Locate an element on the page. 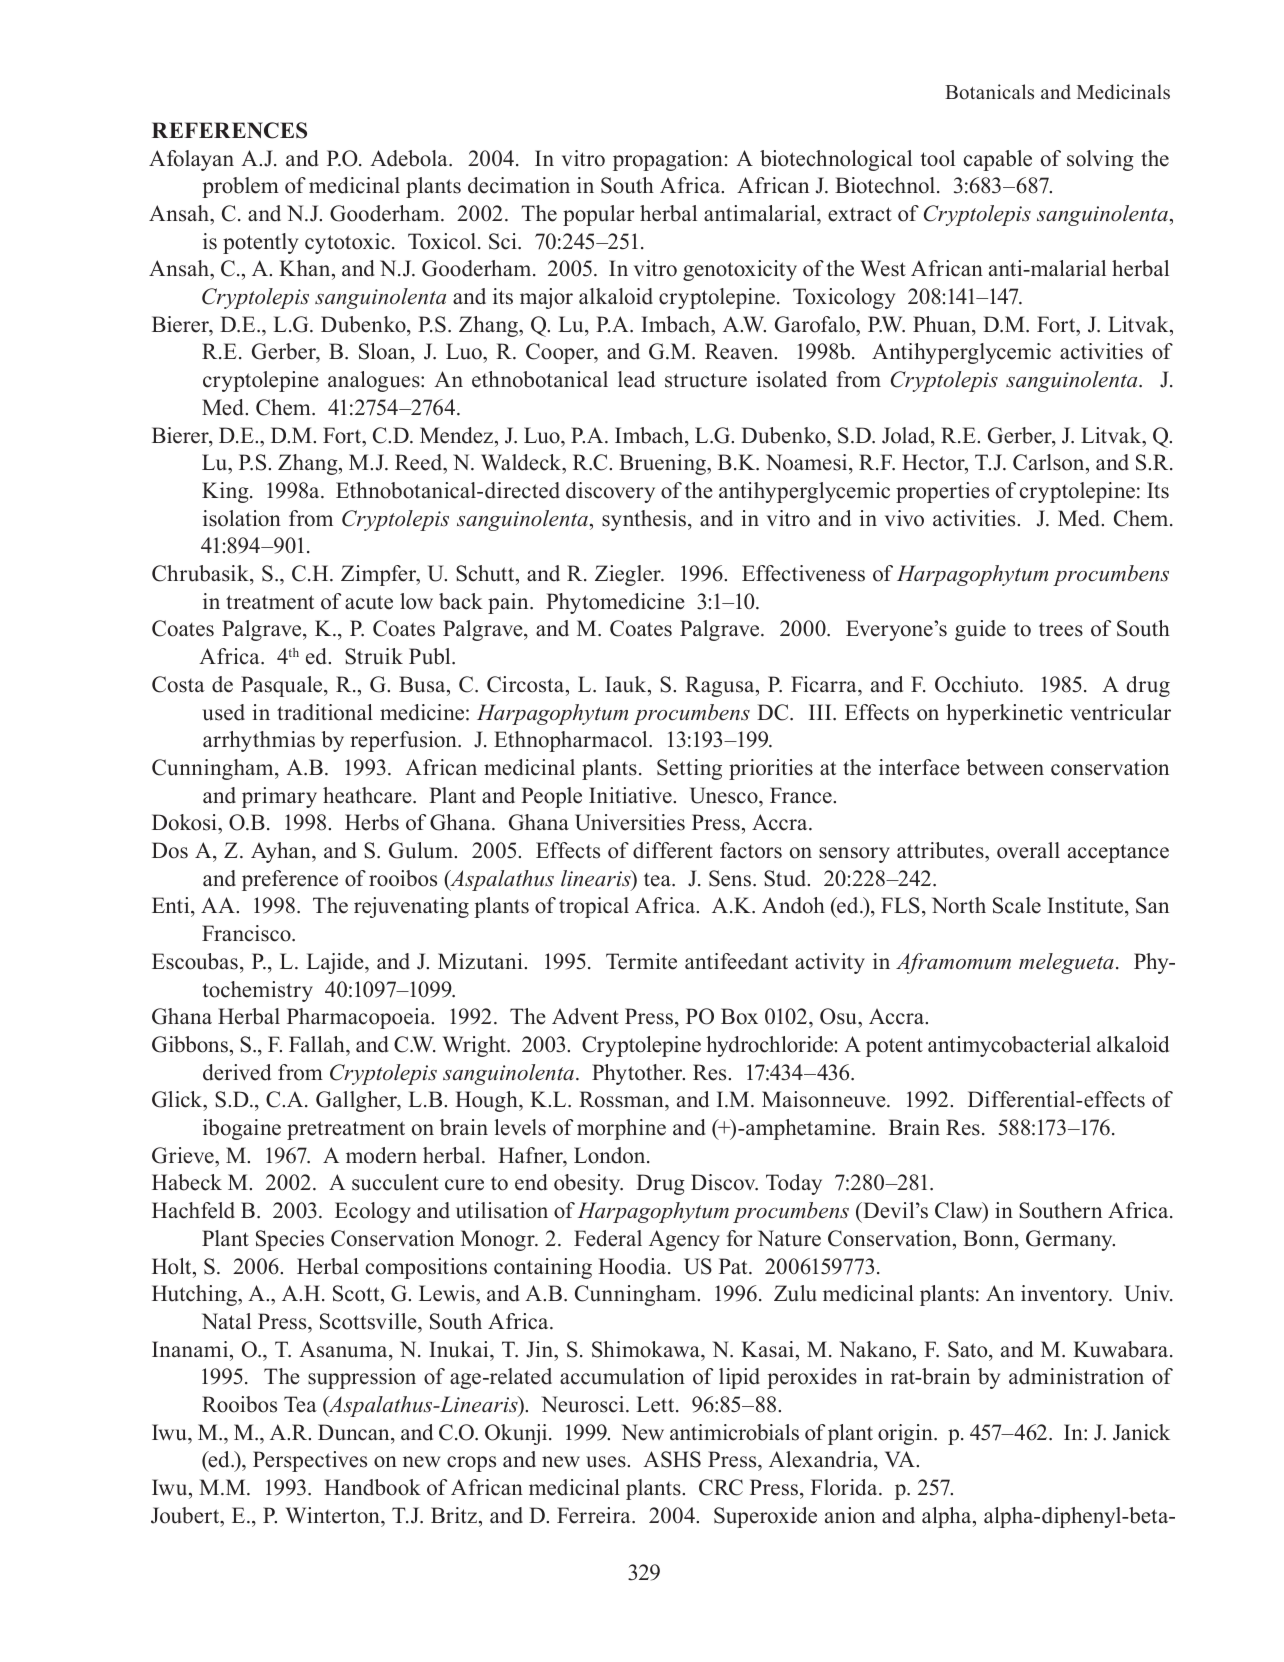  Initiative is located at coordinates (631, 795).
